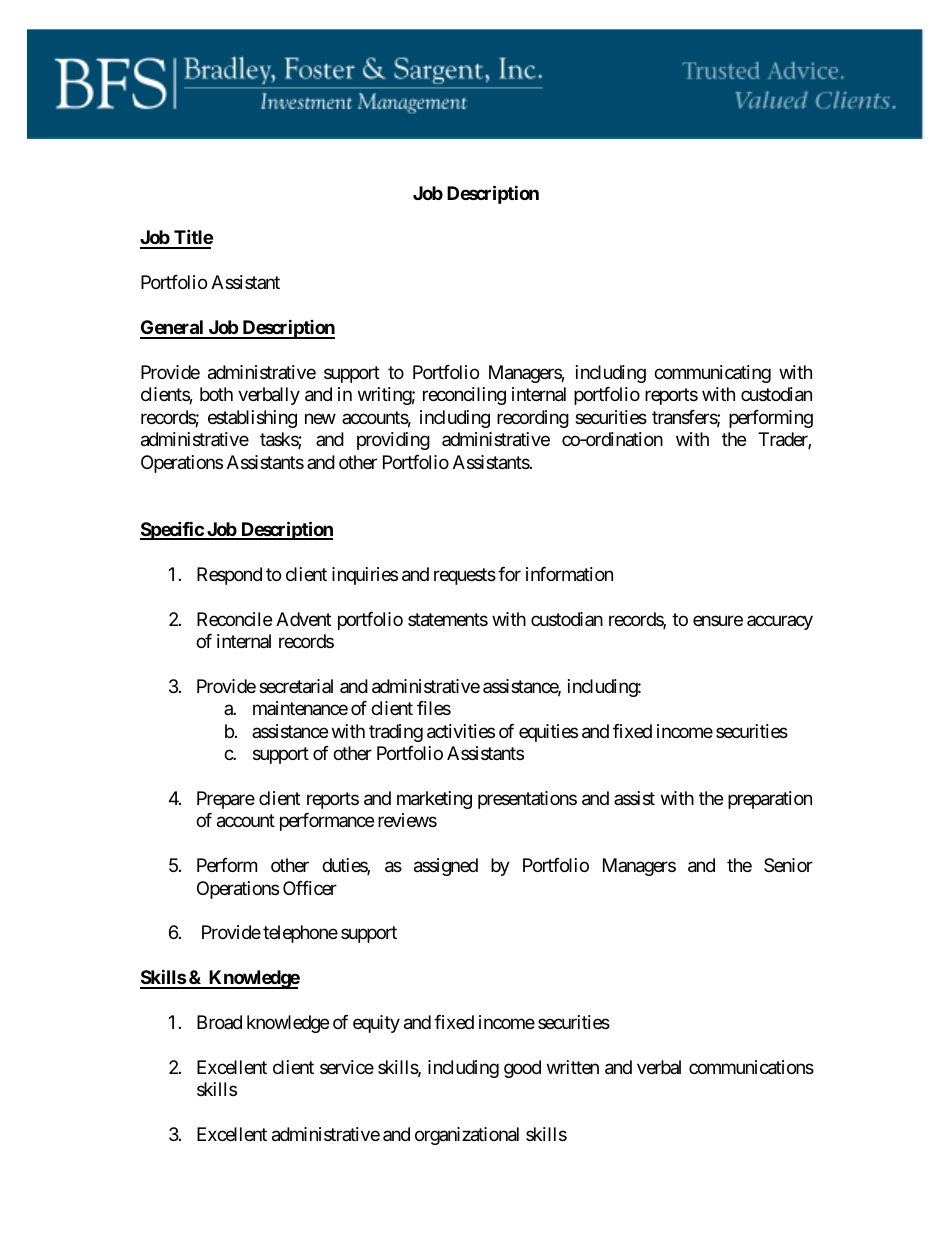 The height and width of the document is (1233, 952). What do you see at coordinates (219, 1022) in the document?
I see `Broad` at bounding box center [219, 1022].
